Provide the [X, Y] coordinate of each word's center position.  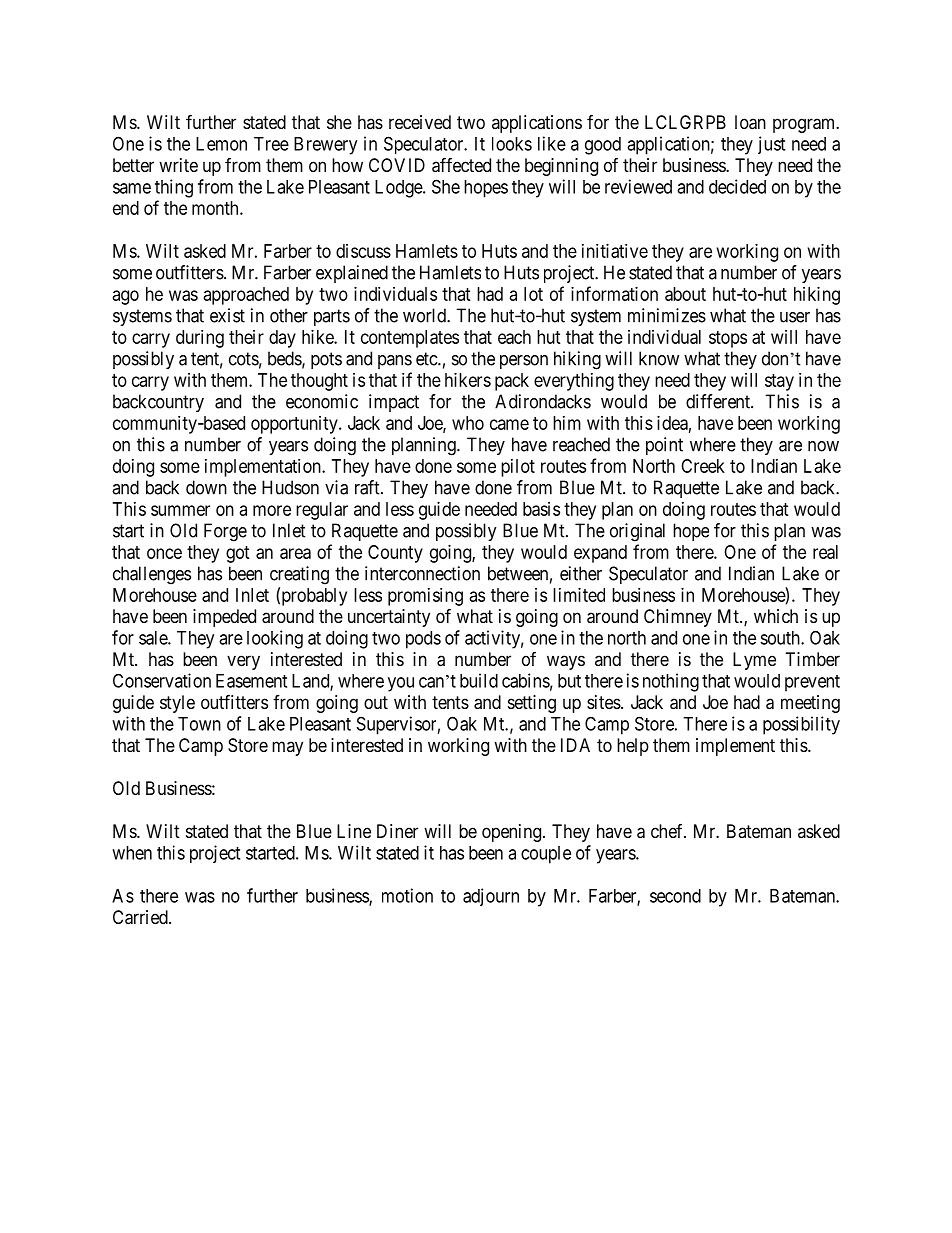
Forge [225, 532]
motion [407, 895]
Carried [141, 917]
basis [541, 509]
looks [512, 144]
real [825, 552]
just [771, 145]
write [178, 165]
